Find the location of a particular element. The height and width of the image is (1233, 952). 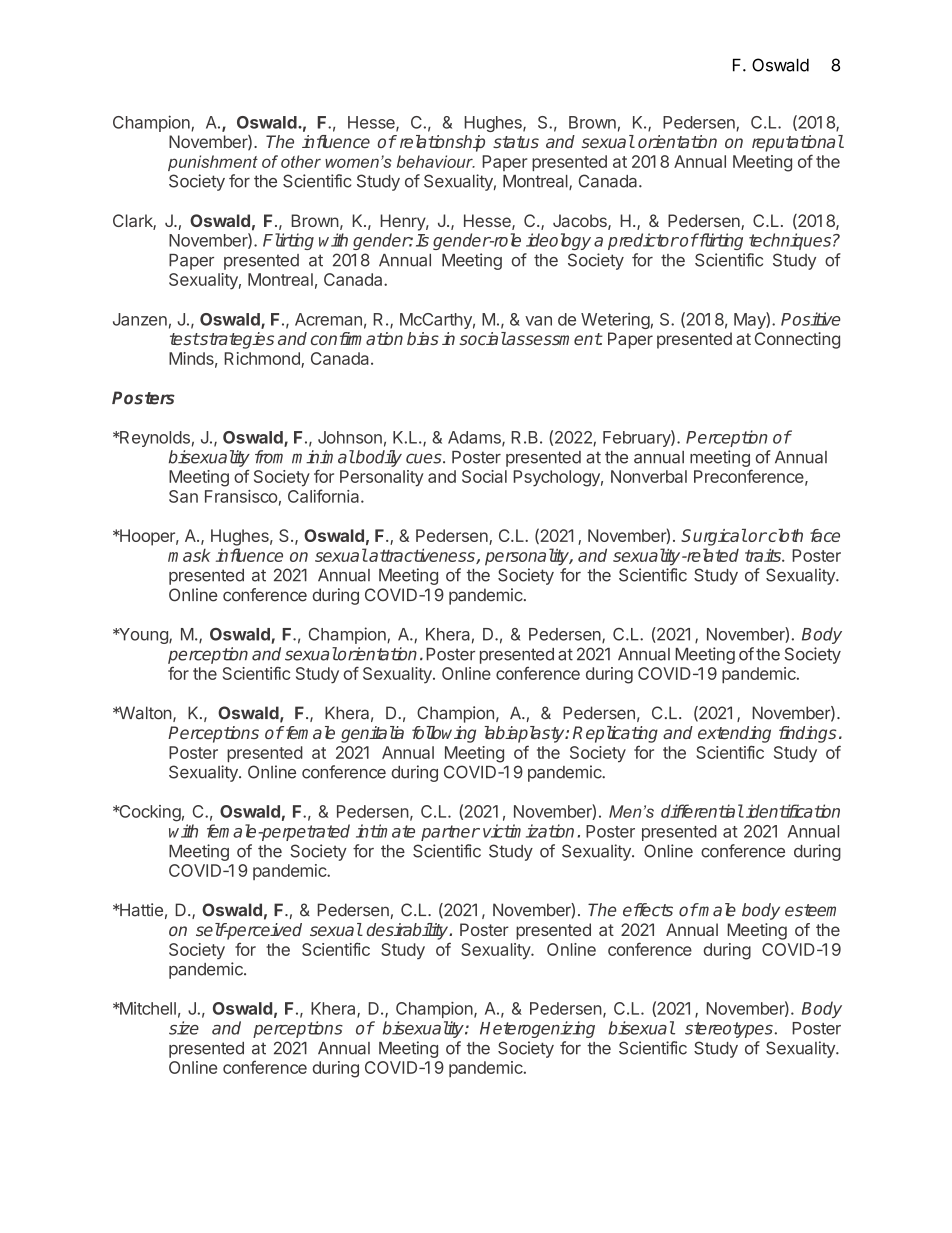

mask is located at coordinates (189, 555).
